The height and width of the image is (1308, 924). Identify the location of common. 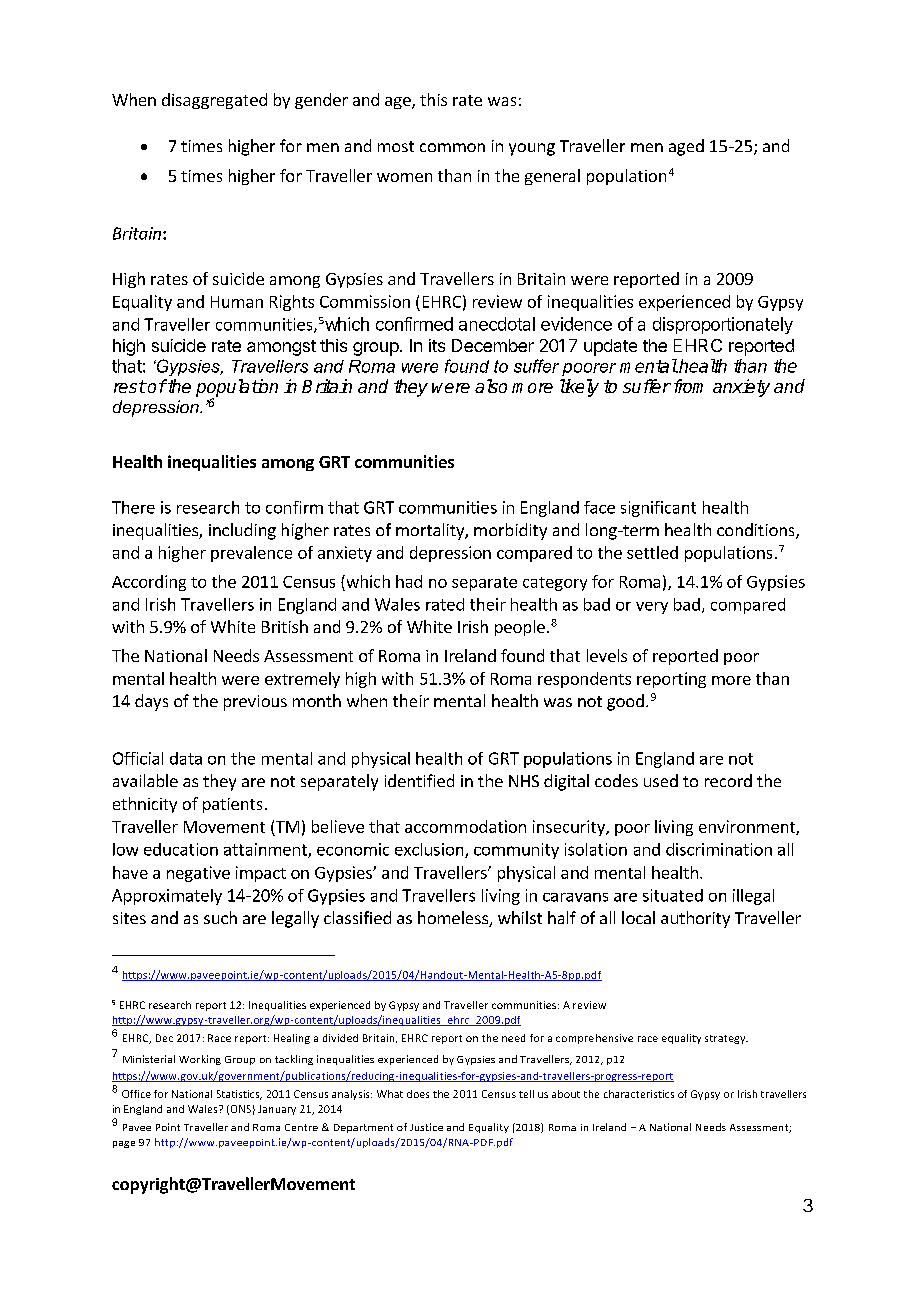
(452, 147).
